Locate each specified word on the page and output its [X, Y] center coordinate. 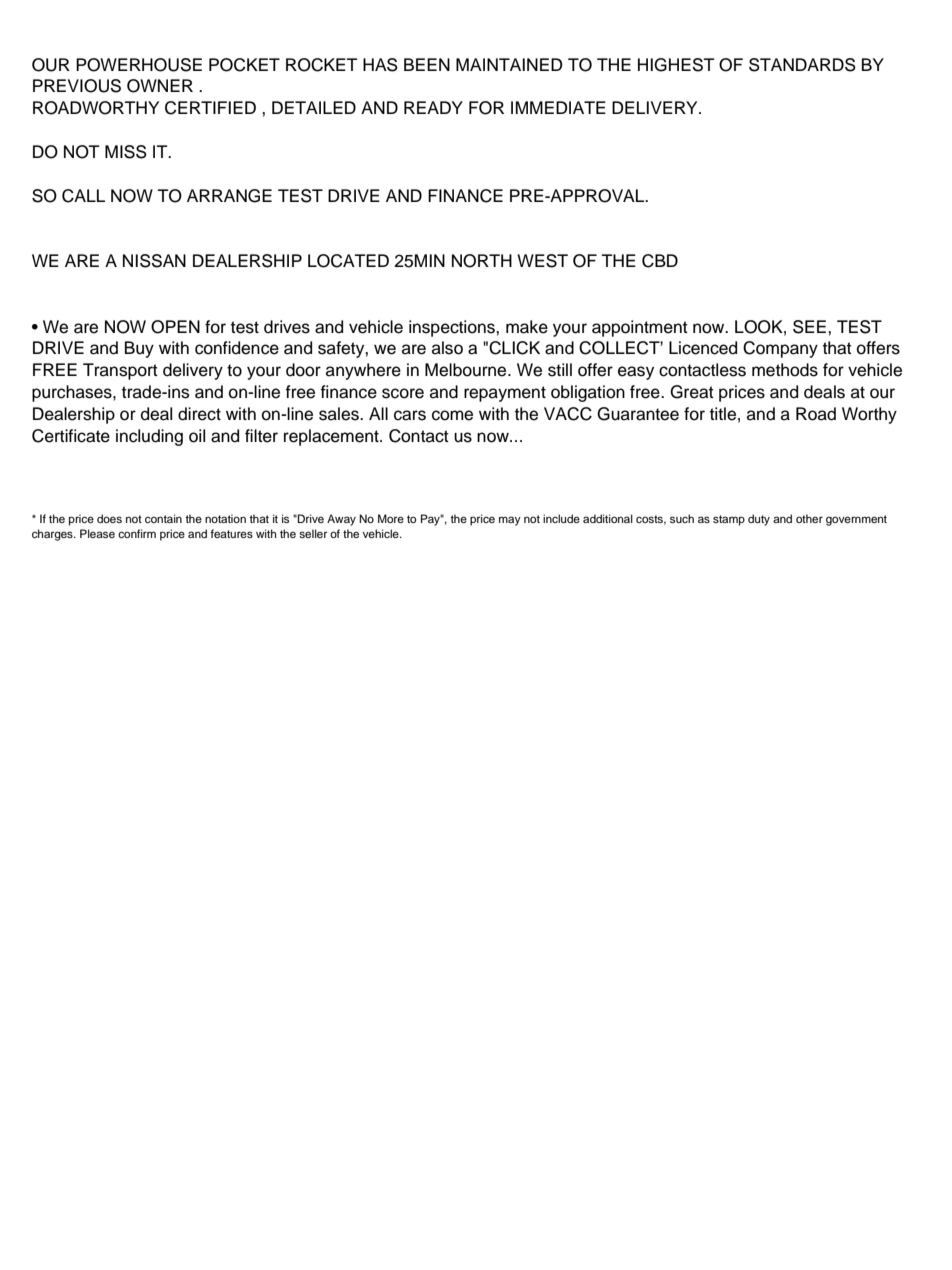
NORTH [482, 261]
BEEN [427, 64]
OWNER [160, 86]
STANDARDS [802, 65]
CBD [660, 261]
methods [785, 370]
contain [163, 518]
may [510, 521]
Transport [120, 371]
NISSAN [154, 261]
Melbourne [467, 370]
